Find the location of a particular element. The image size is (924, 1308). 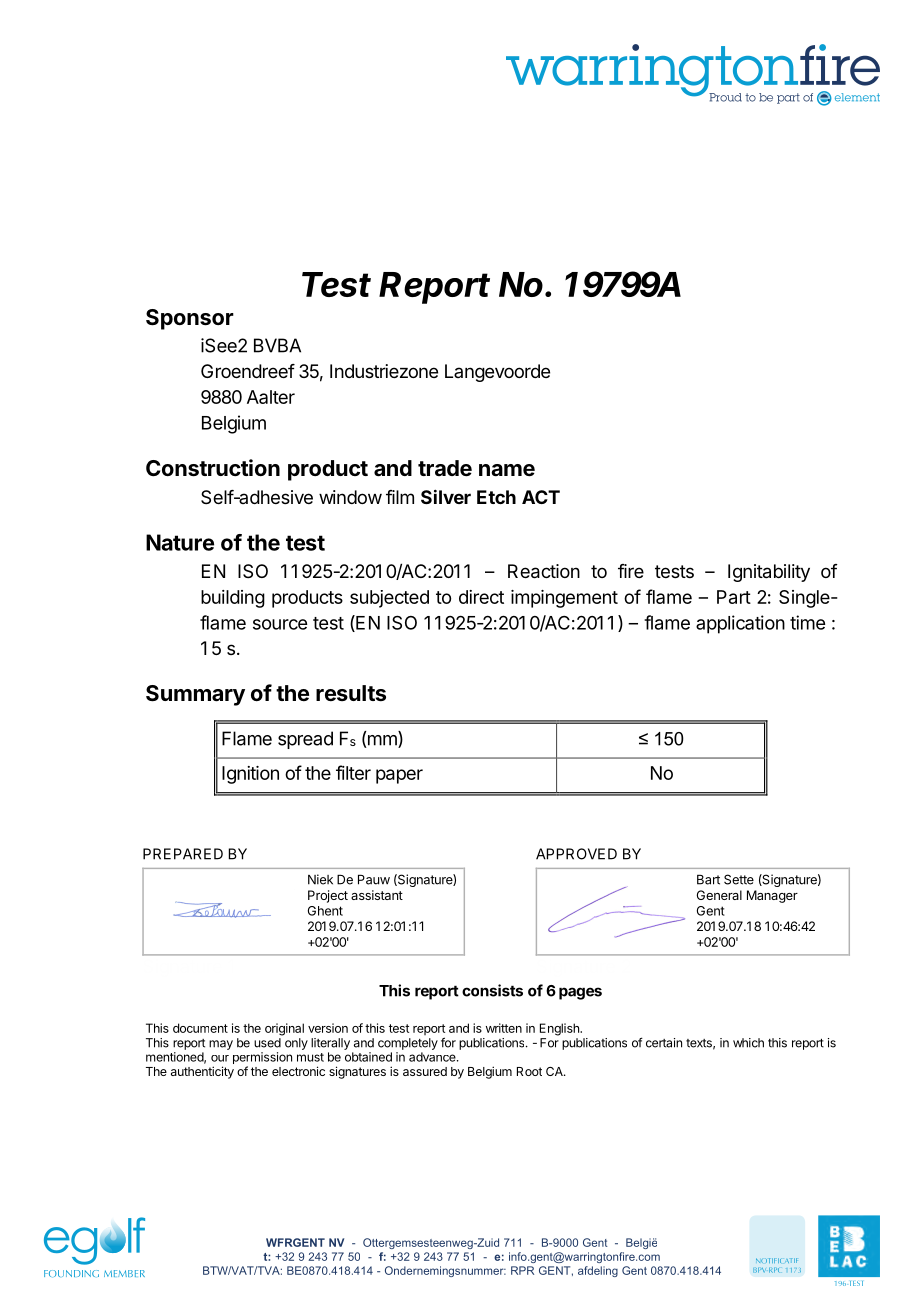

name is located at coordinates (507, 470).
